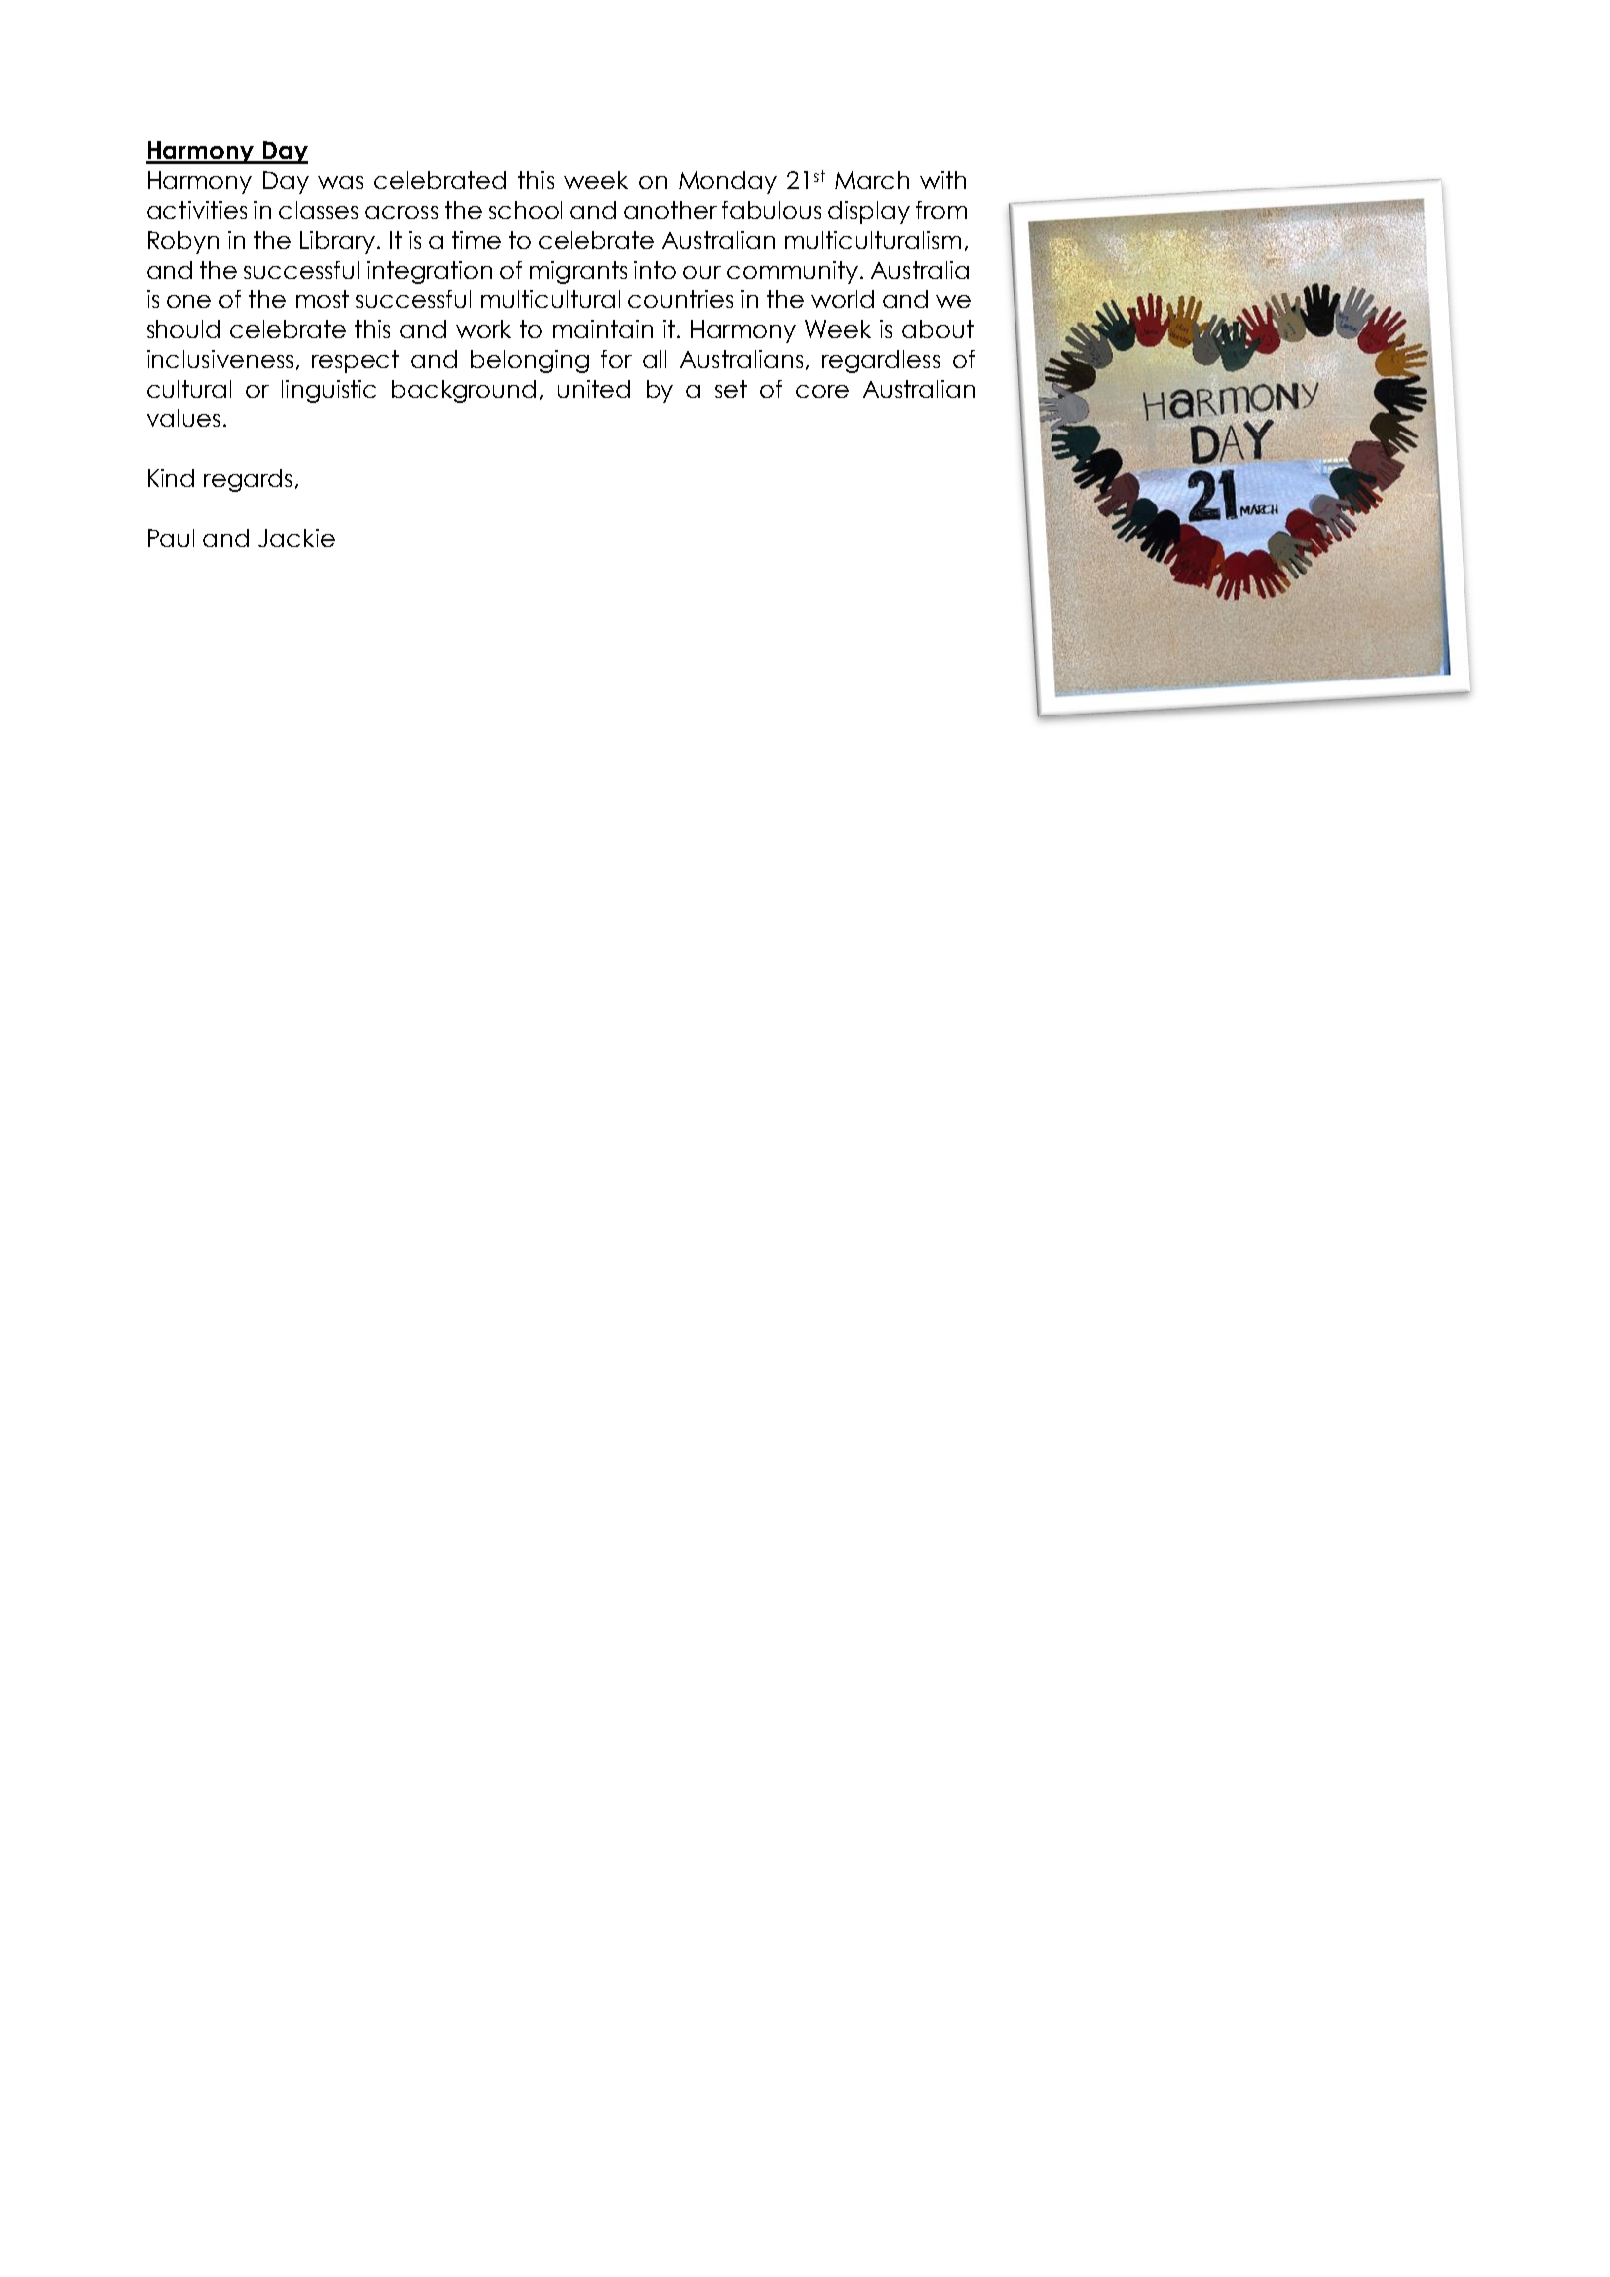  What do you see at coordinates (322, 299) in the screenshot?
I see `most` at bounding box center [322, 299].
